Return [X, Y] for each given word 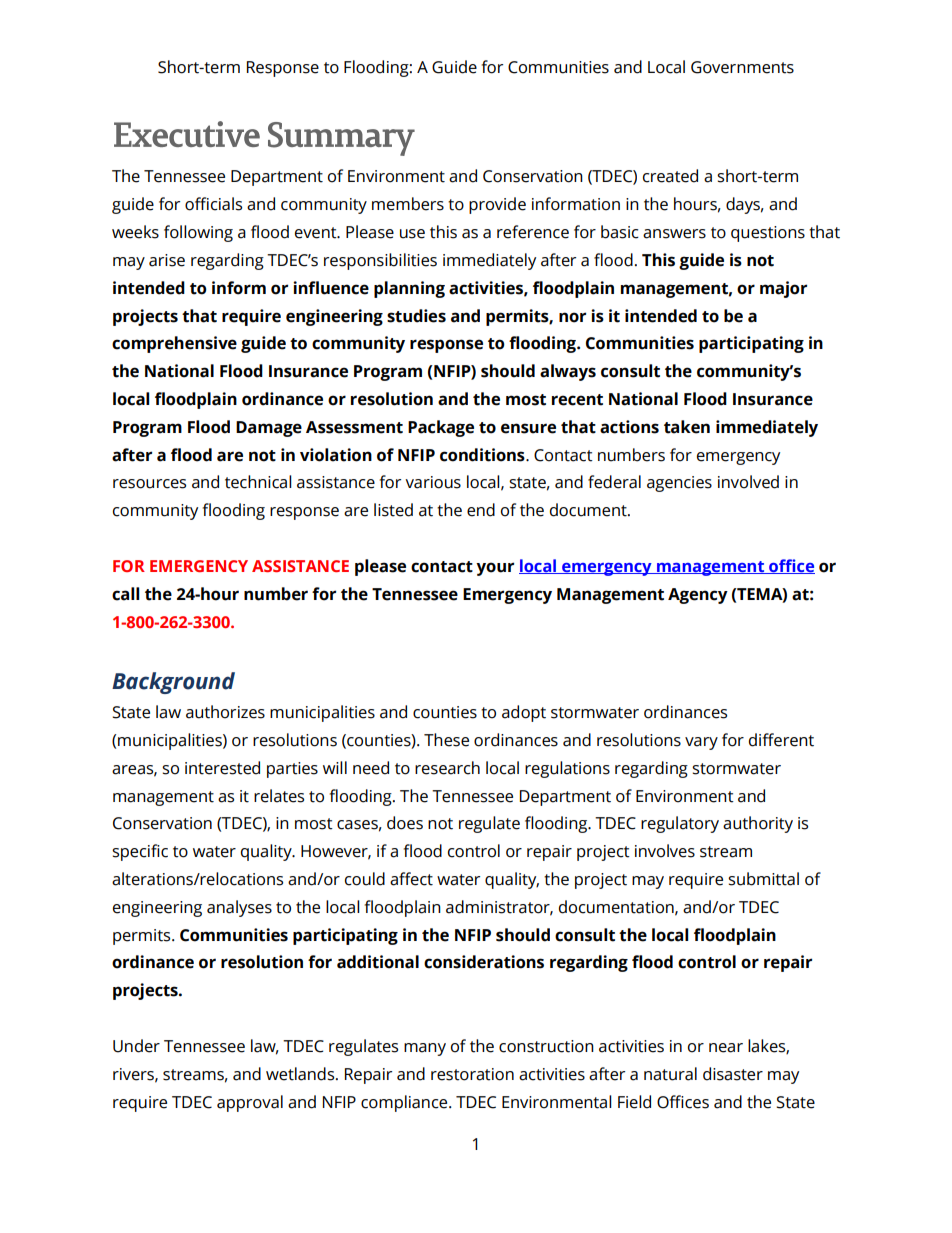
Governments [742, 67]
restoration [472, 1074]
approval [250, 1103]
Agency [698, 596]
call [125, 594]
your [495, 569]
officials [213, 204]
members [408, 204]
